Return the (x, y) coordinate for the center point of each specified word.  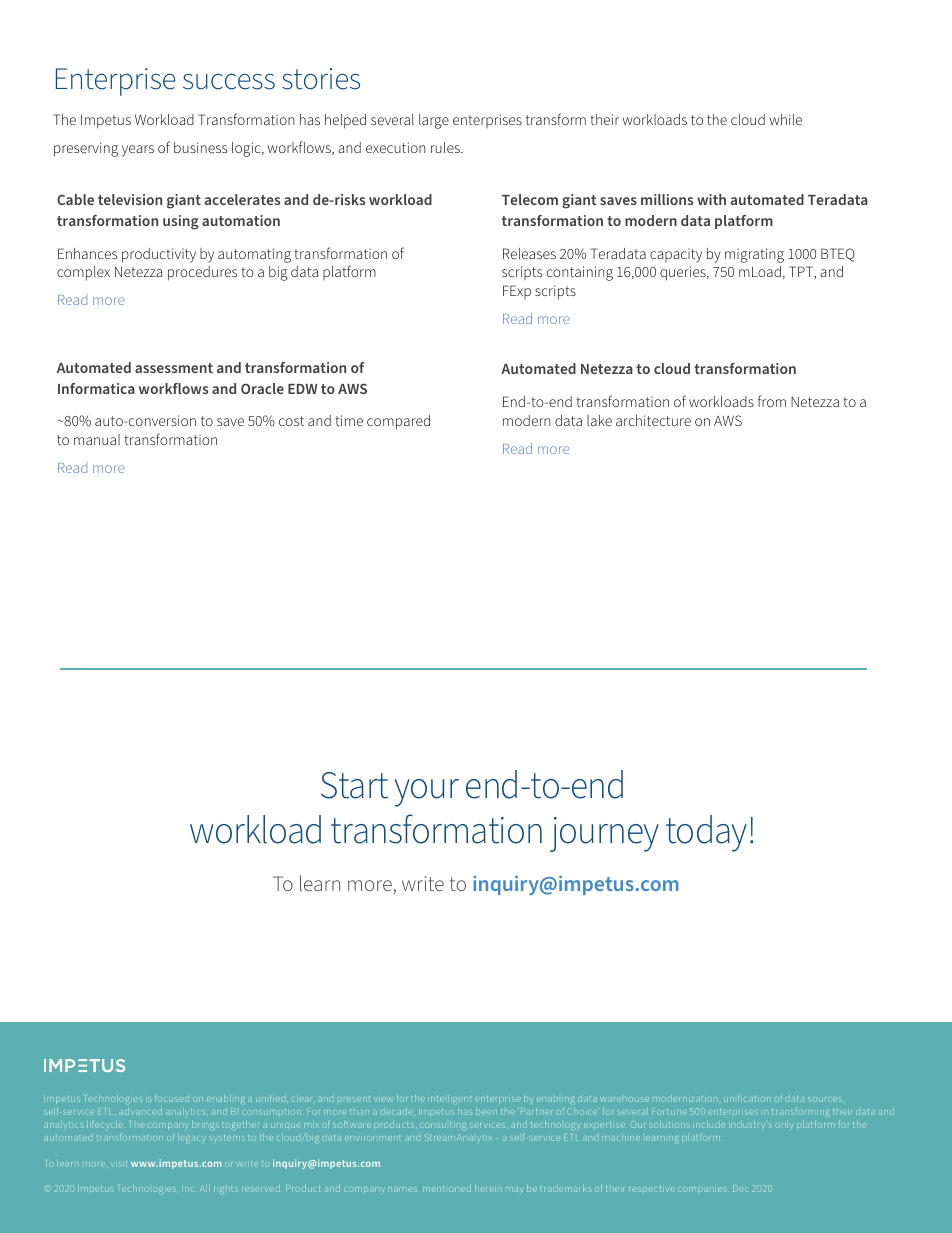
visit (119, 1164)
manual (97, 439)
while (786, 119)
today (706, 833)
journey (604, 834)
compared (398, 422)
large (434, 121)
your (426, 793)
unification (747, 1099)
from (772, 401)
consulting (443, 1126)
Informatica (96, 388)
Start (354, 785)
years (138, 151)
